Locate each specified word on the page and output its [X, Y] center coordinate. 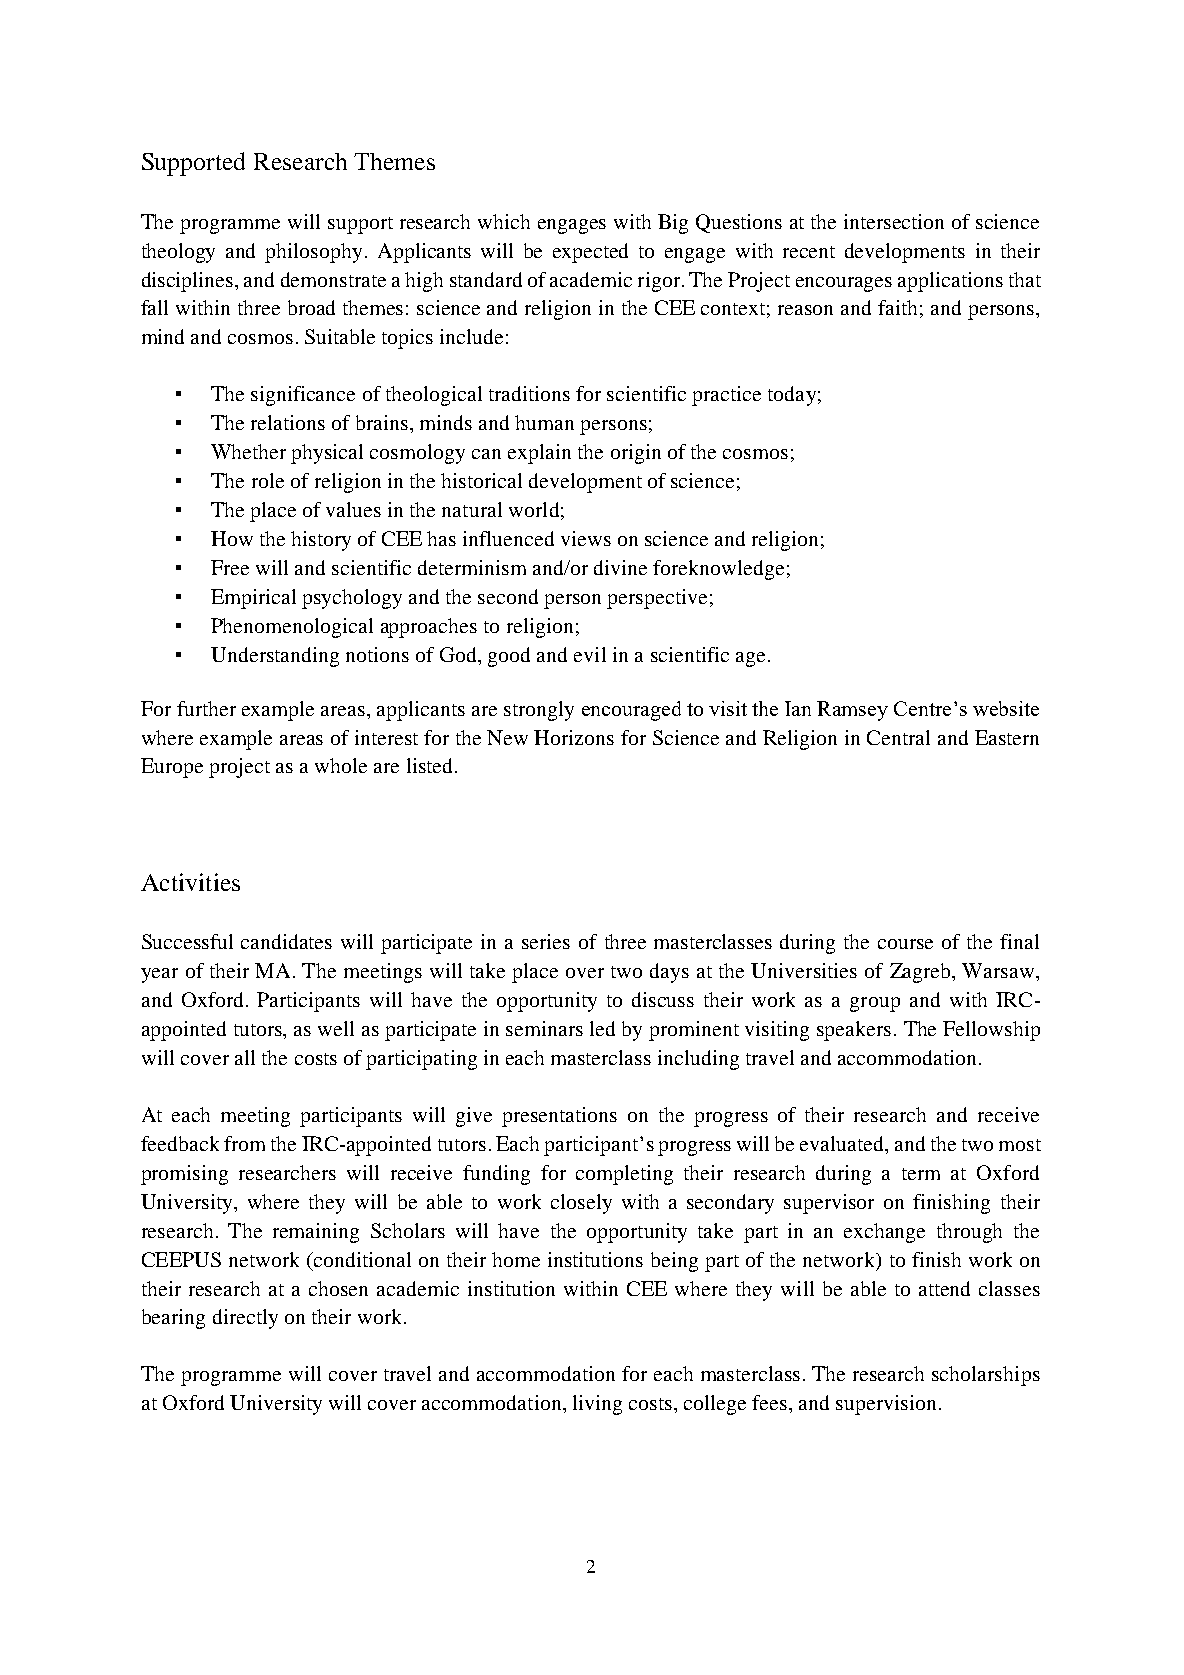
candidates [286, 941]
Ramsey [852, 711]
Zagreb [921, 973]
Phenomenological [292, 628]
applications [950, 282]
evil [590, 654]
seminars [544, 1028]
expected [590, 253]
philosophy [315, 253]
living [597, 1405]
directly [245, 1319]
